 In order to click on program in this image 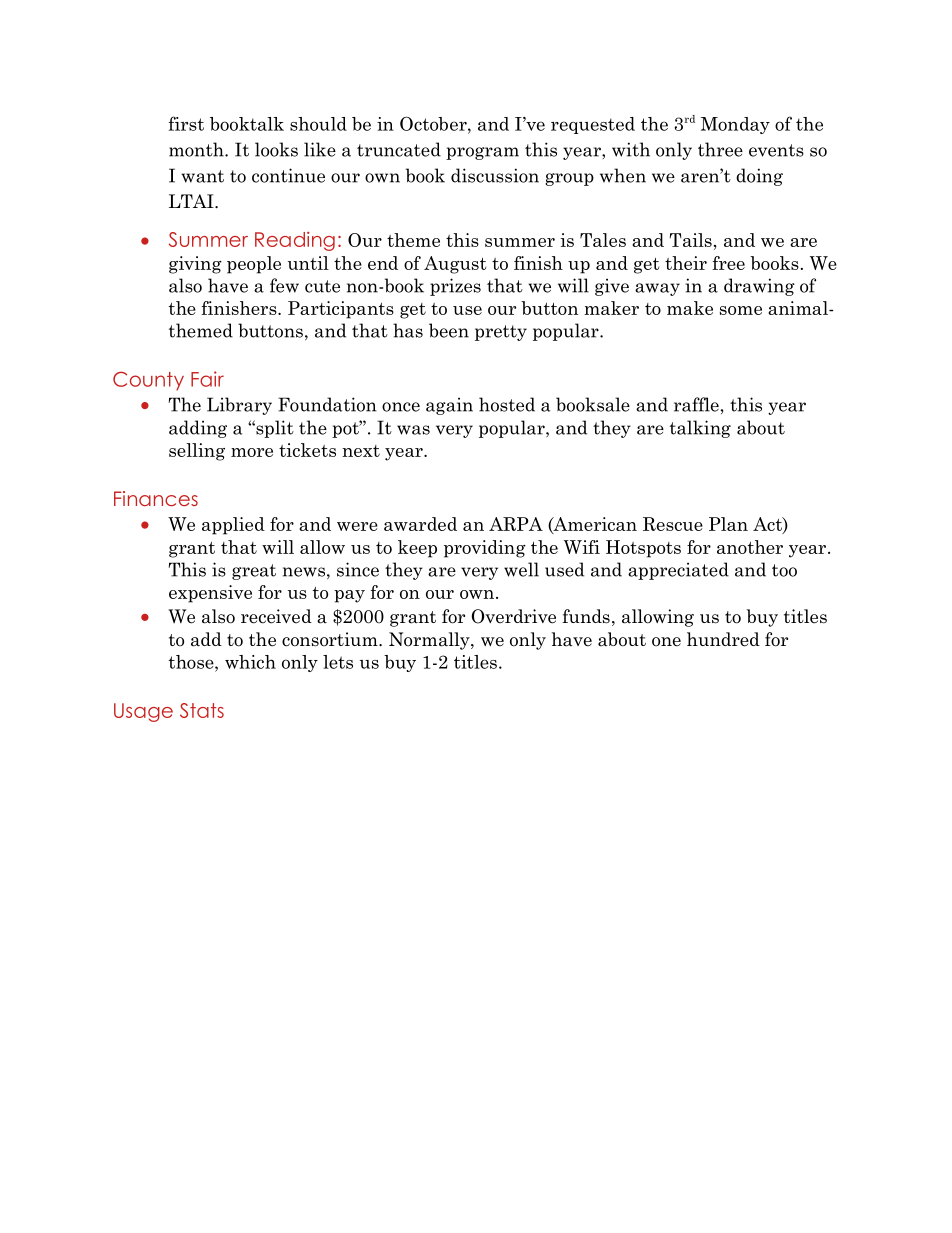, I will do `click(482, 153)`.
